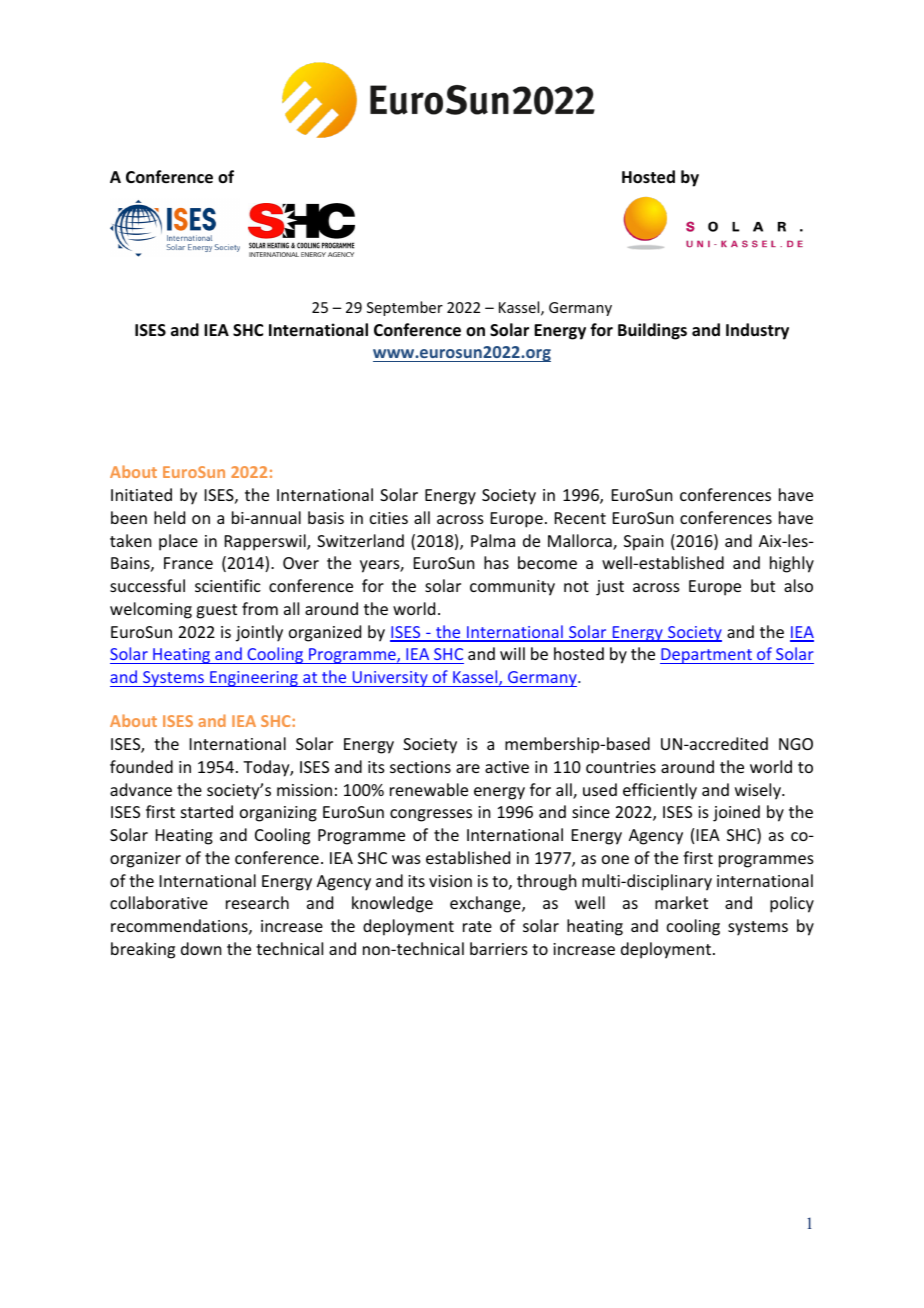 The width and height of the page is (924, 1308). Describe the element at coordinates (141, 494) in the page. I see `Initiated` at that location.
